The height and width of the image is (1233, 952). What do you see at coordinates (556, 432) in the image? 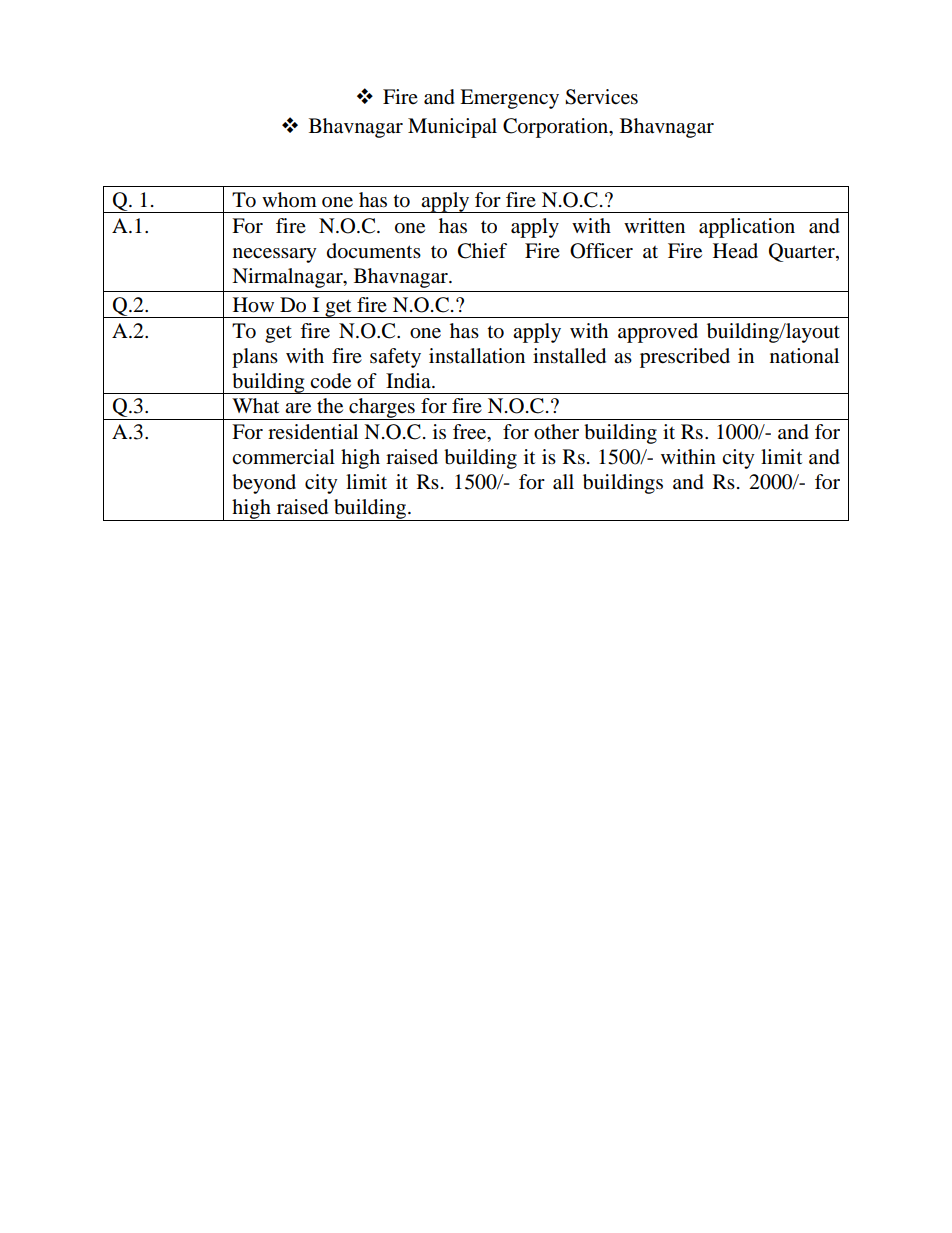
I see `other` at bounding box center [556, 432].
